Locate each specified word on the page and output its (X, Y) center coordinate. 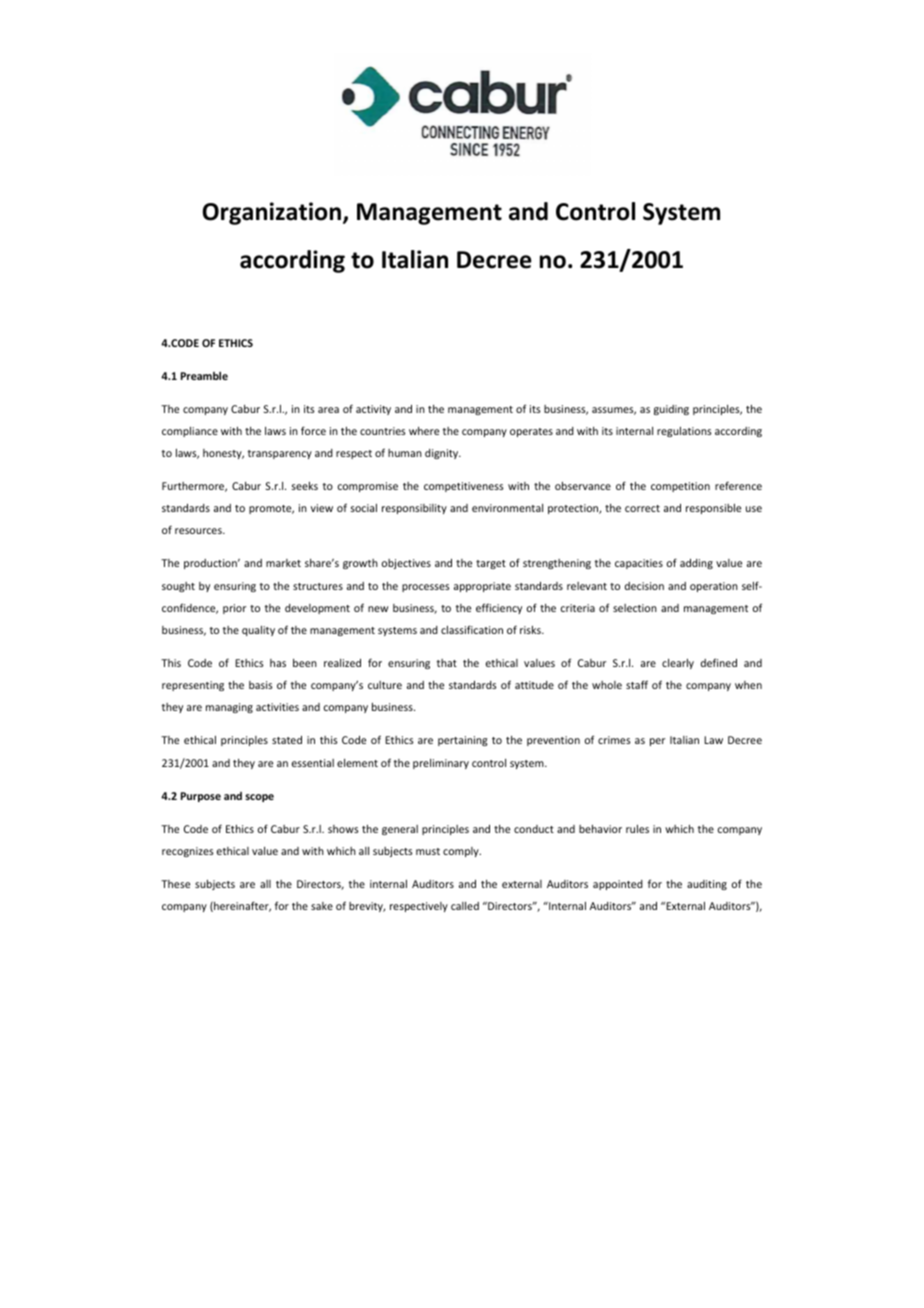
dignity (443, 454)
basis (261, 685)
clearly (678, 664)
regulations (684, 432)
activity (373, 410)
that (447, 663)
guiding (671, 410)
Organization (271, 213)
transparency (280, 454)
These (175, 884)
